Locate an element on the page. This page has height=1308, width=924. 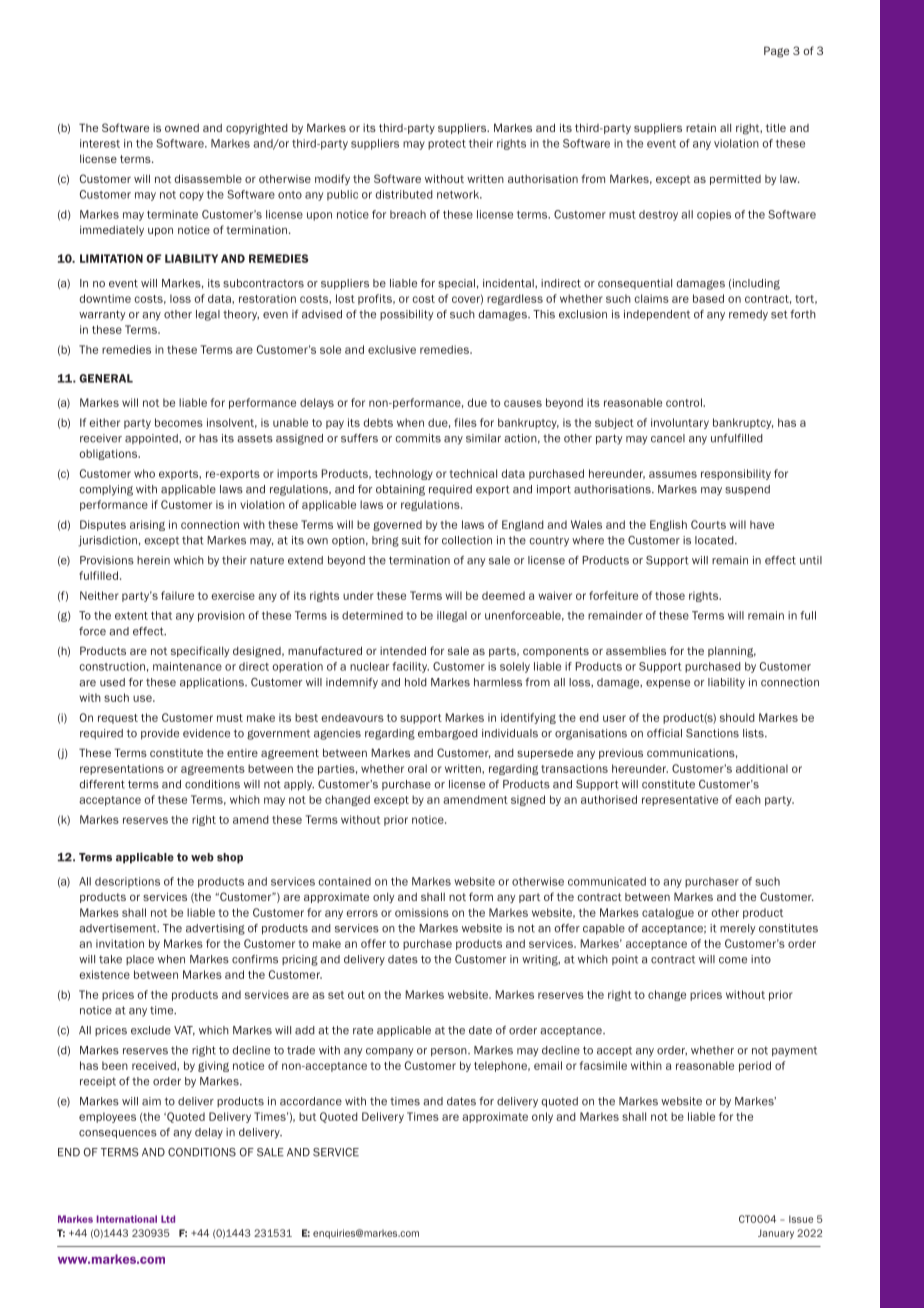
protect is located at coordinates (447, 145).
